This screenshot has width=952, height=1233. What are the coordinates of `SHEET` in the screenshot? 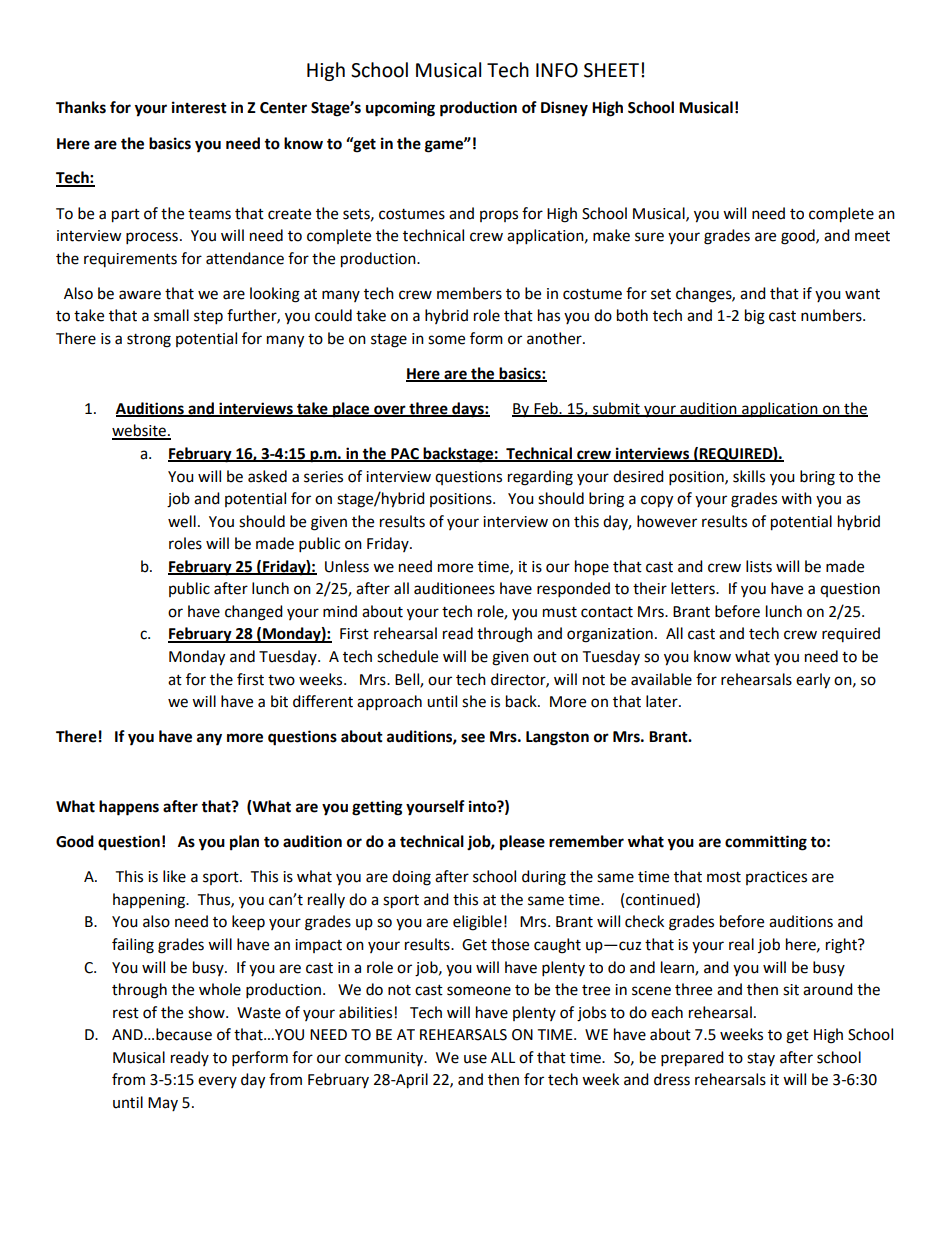 It's located at (613, 70).
